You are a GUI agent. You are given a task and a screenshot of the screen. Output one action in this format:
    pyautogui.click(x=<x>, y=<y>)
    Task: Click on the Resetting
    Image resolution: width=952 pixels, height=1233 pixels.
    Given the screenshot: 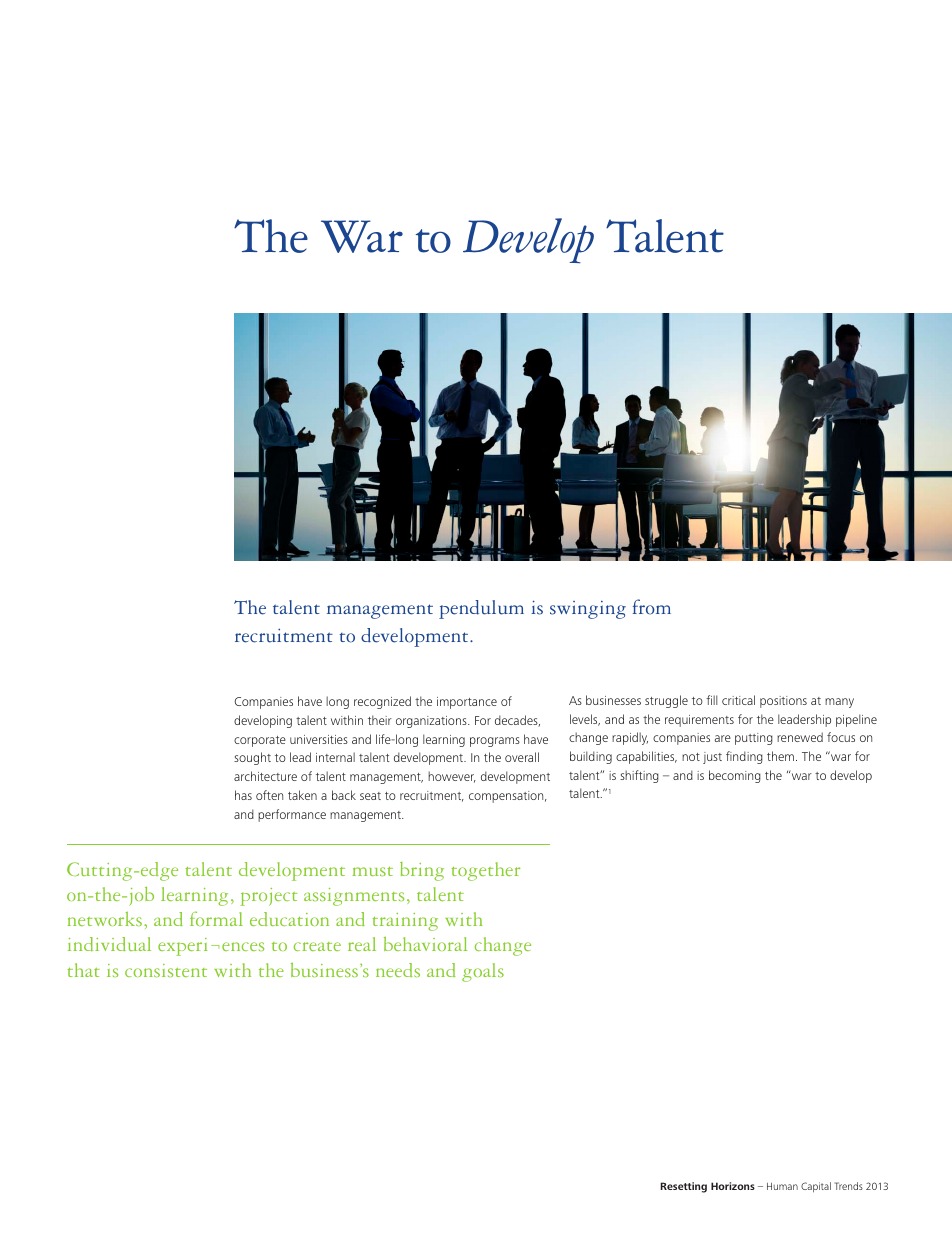 What is the action you would take?
    pyautogui.click(x=684, y=1187)
